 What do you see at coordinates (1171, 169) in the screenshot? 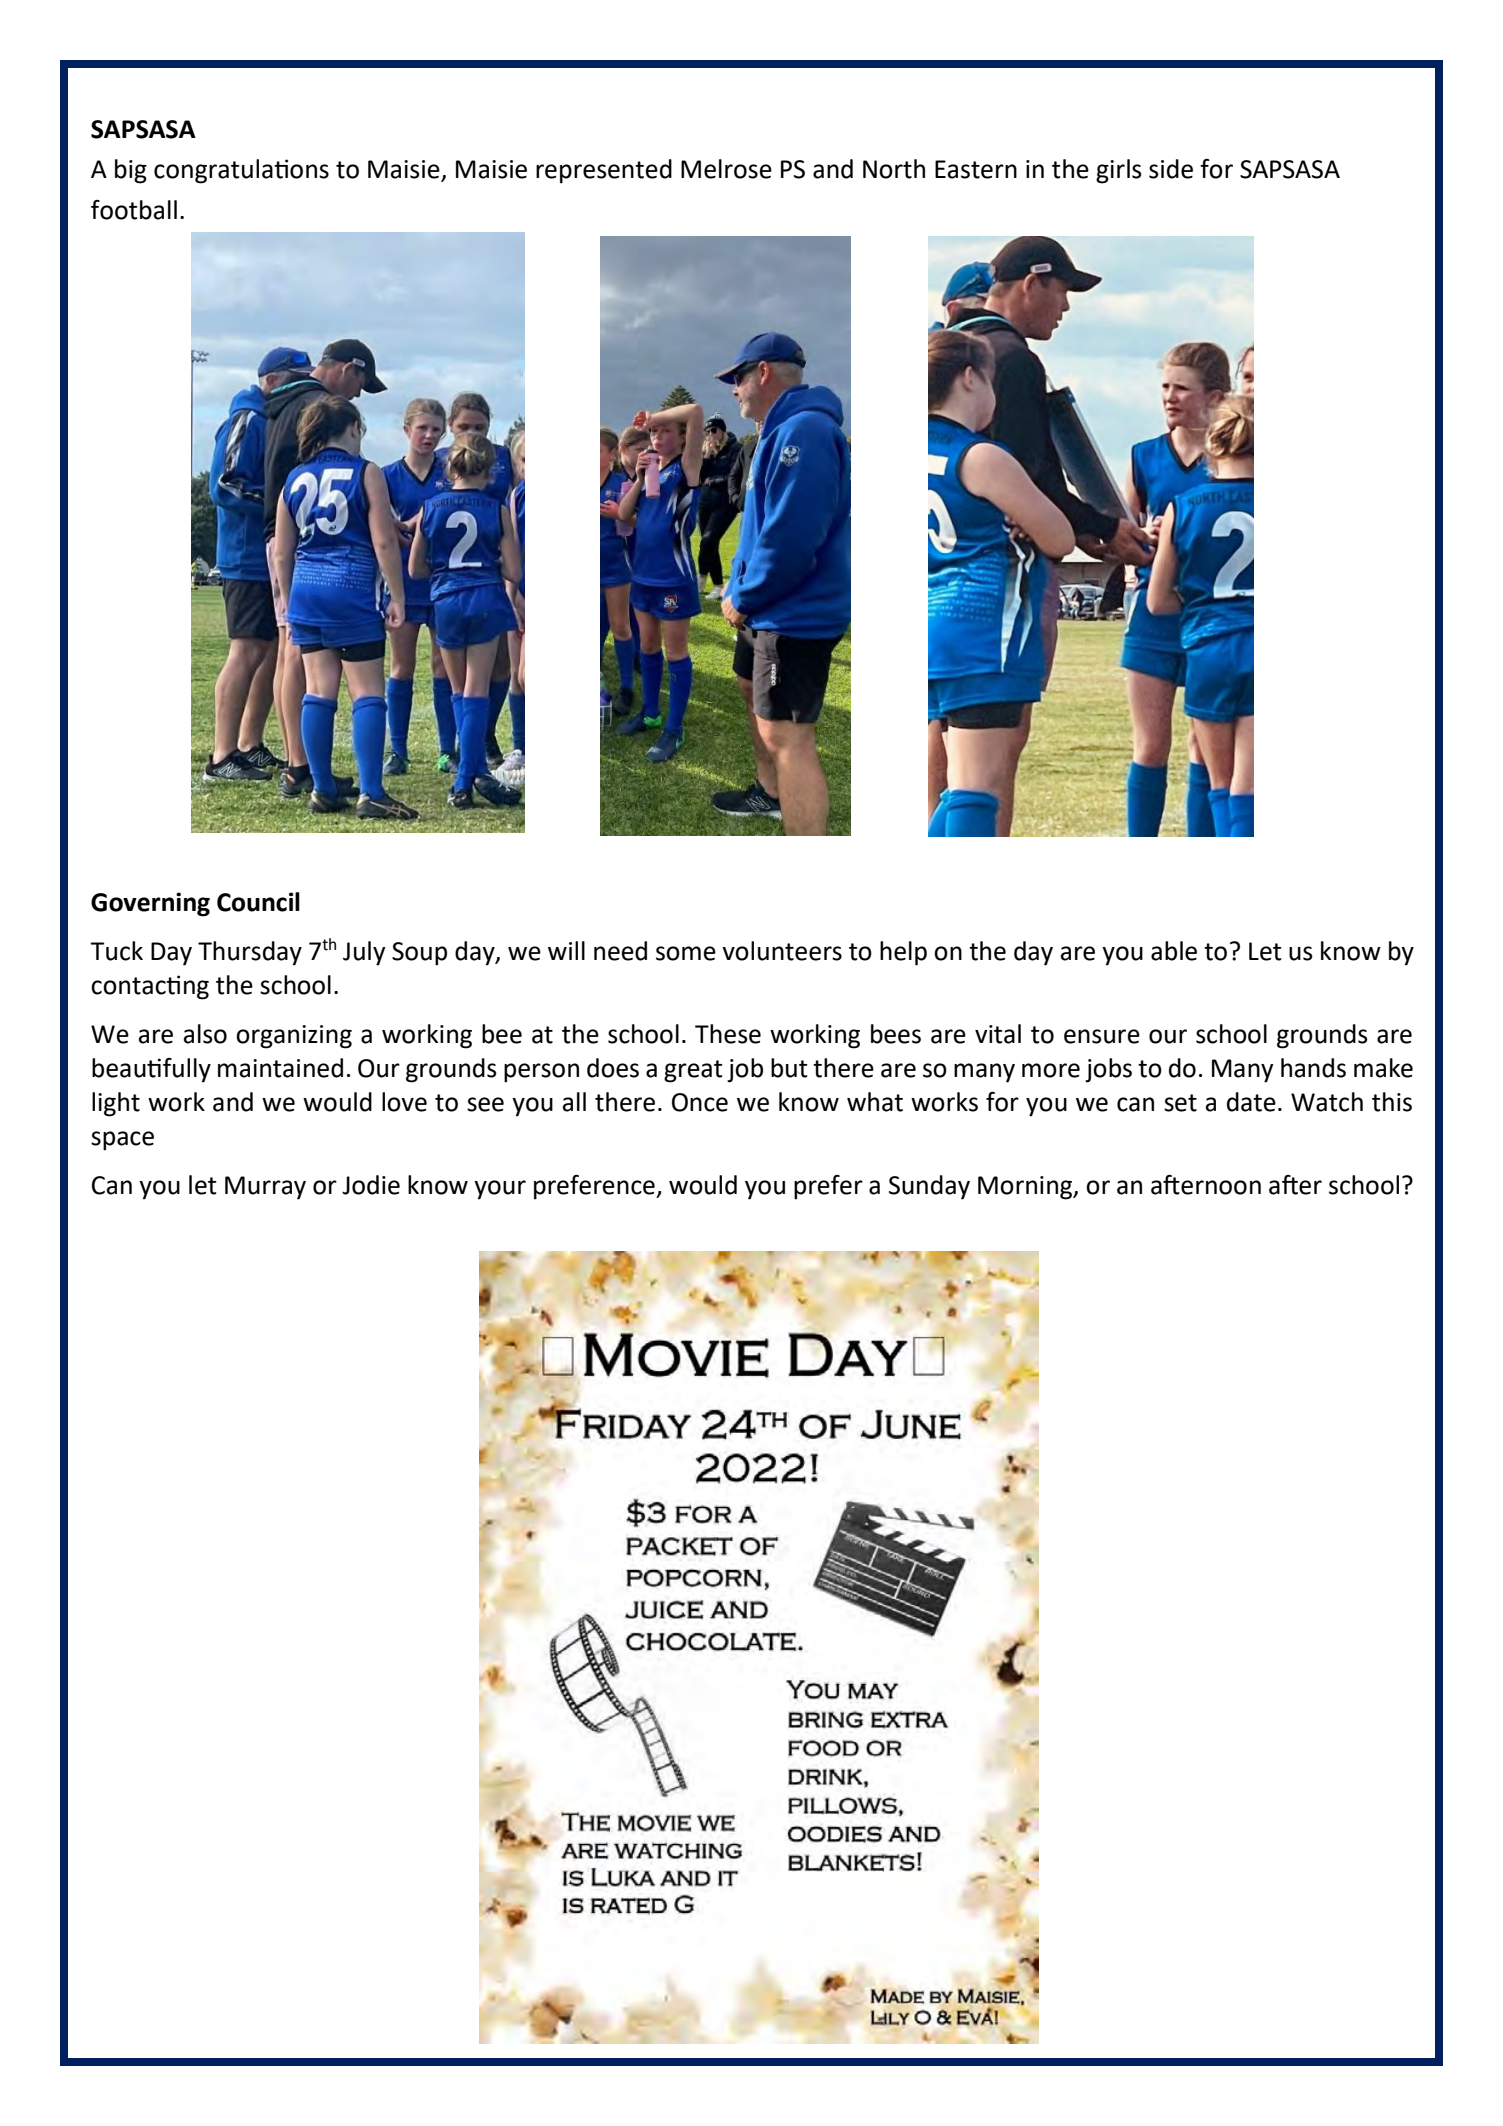
I see `side` at bounding box center [1171, 169].
